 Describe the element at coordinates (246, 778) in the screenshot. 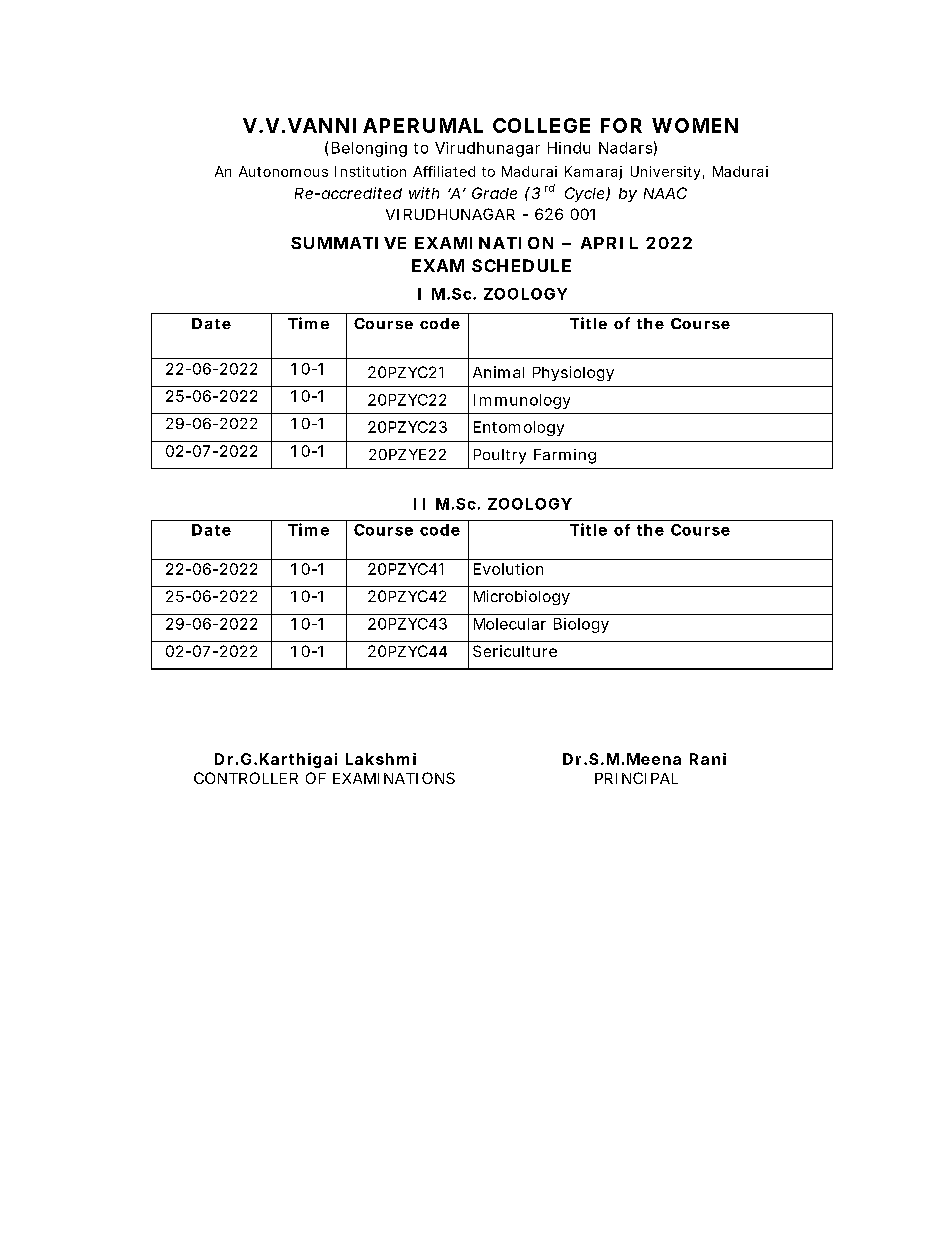

I see `CONTROLLER` at that location.
